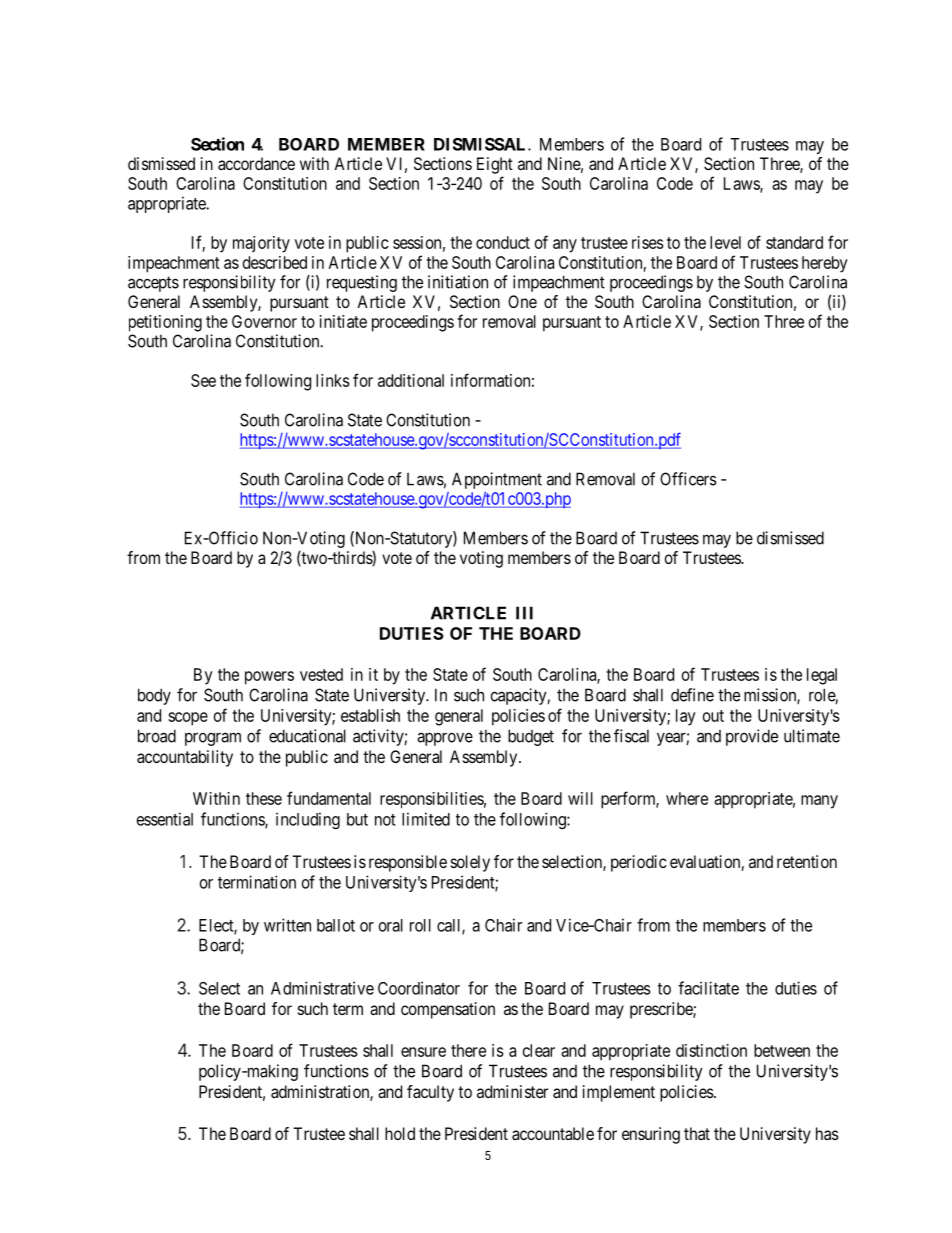 This screenshot has height=1233, width=952. Describe the element at coordinates (269, 678) in the screenshot. I see `powers` at that location.
